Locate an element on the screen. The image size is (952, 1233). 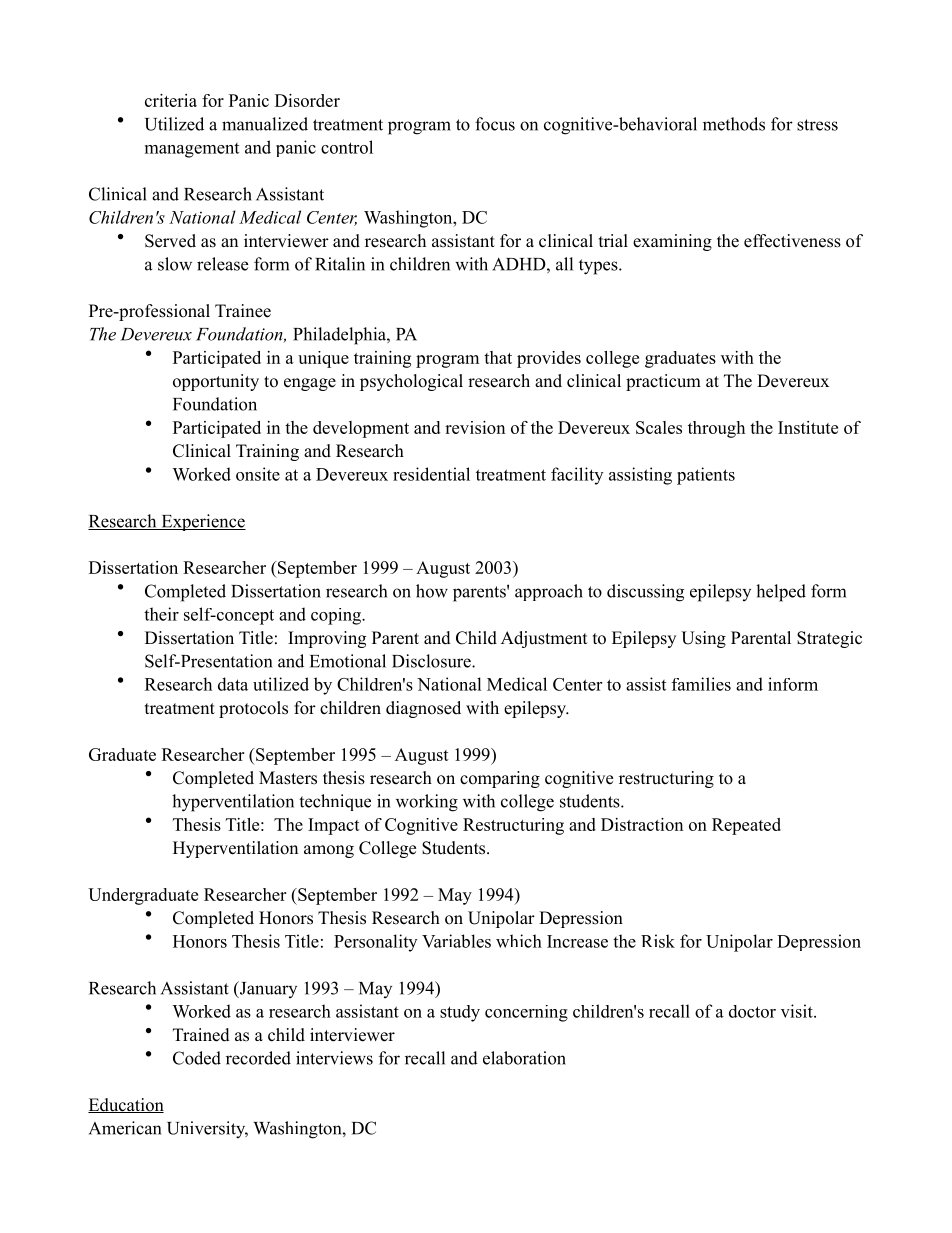
Trainee is located at coordinates (243, 311).
